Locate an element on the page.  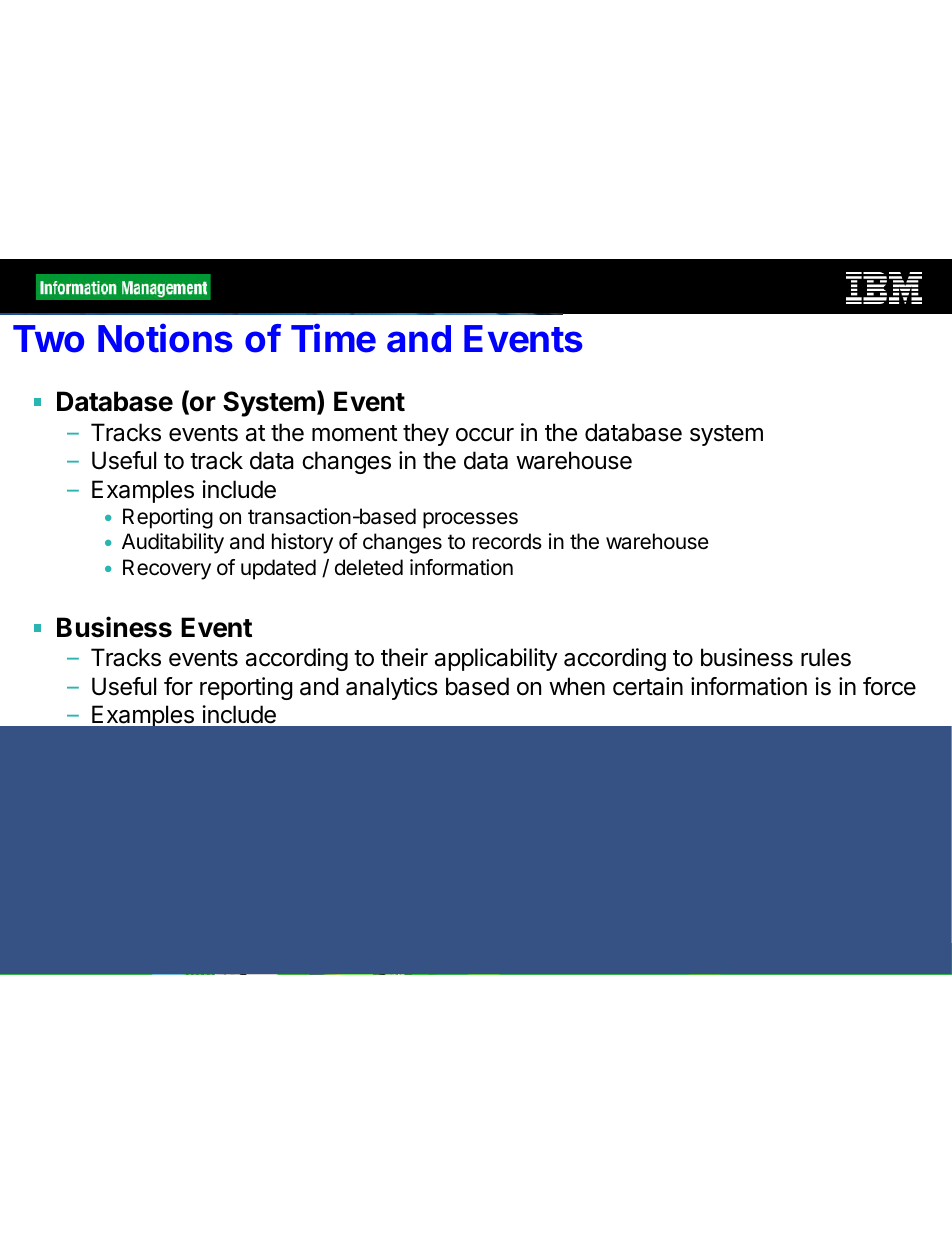
deleted is located at coordinates (369, 567).
